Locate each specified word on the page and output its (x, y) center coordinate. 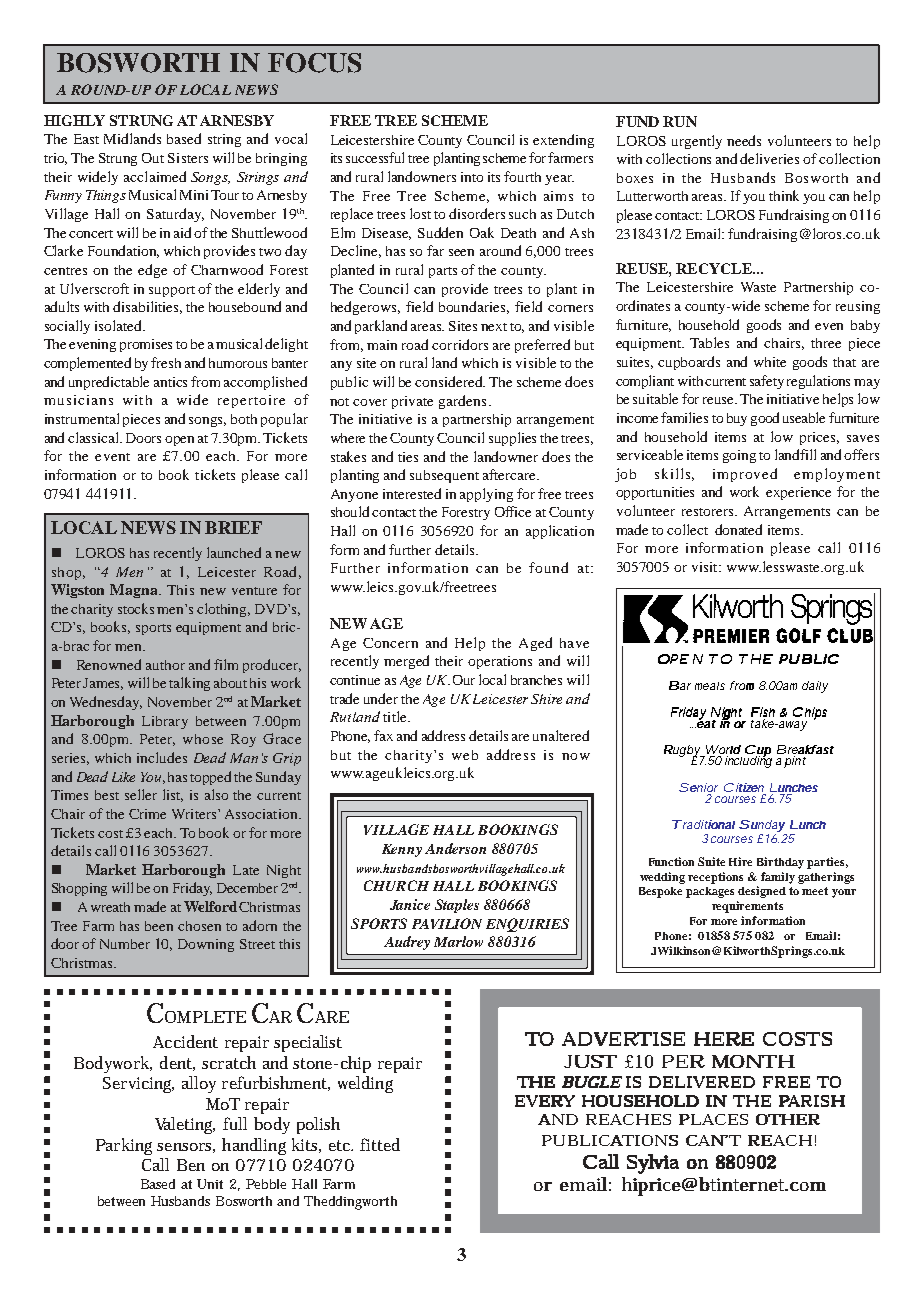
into (472, 177)
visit (706, 567)
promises (146, 345)
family (778, 878)
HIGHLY (74, 120)
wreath (110, 907)
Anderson (455, 848)
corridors (460, 344)
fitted (380, 1144)
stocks (136, 608)
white (770, 362)
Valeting (185, 1125)
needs (744, 140)
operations (500, 662)
